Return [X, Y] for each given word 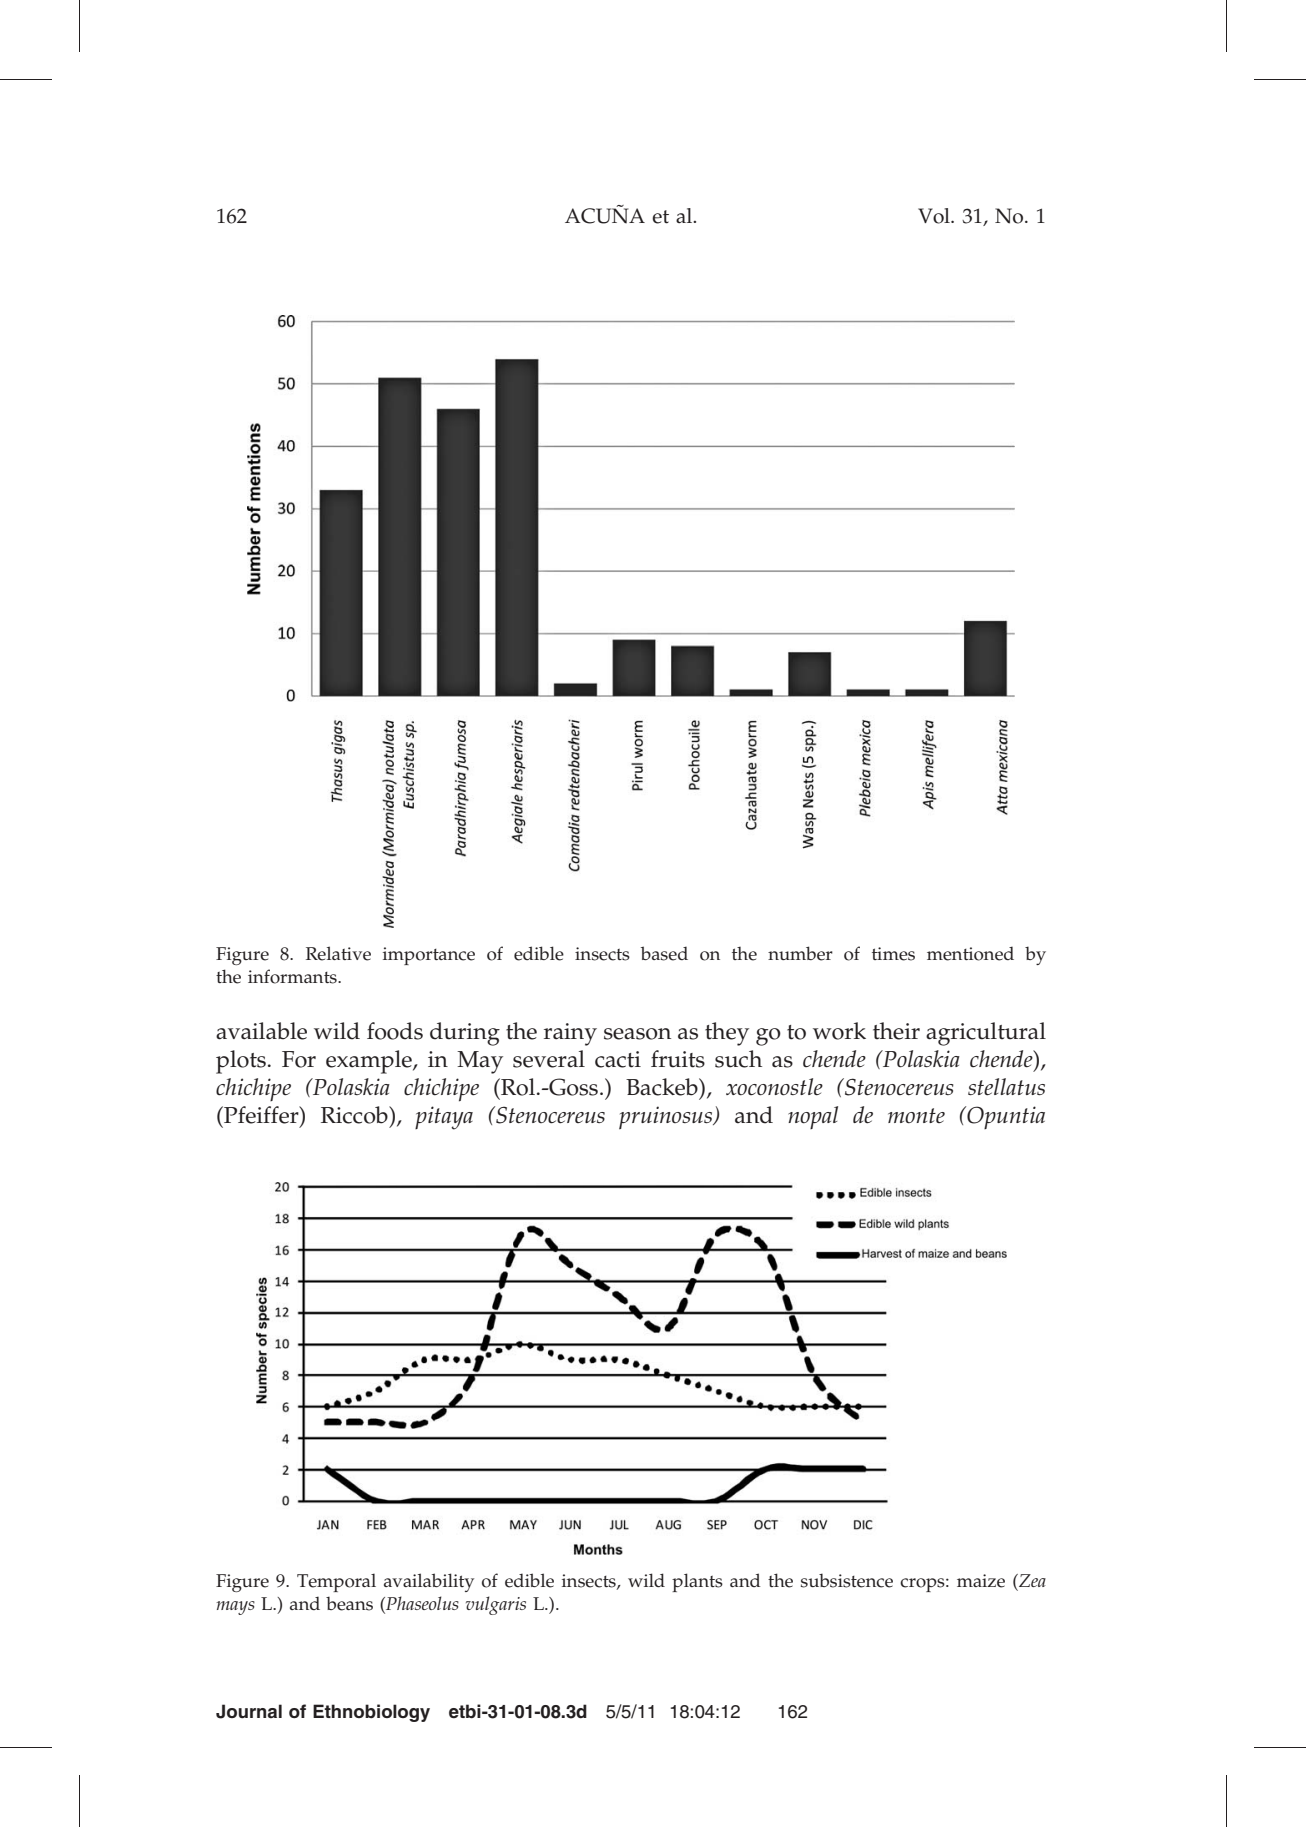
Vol [935, 216]
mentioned [970, 953]
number [800, 953]
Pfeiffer [261, 1115]
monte [916, 1116]
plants [697, 1582]
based [664, 953]
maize [981, 1581]
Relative [338, 953]
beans [349, 1603]
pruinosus [666, 1118]
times [893, 954]
